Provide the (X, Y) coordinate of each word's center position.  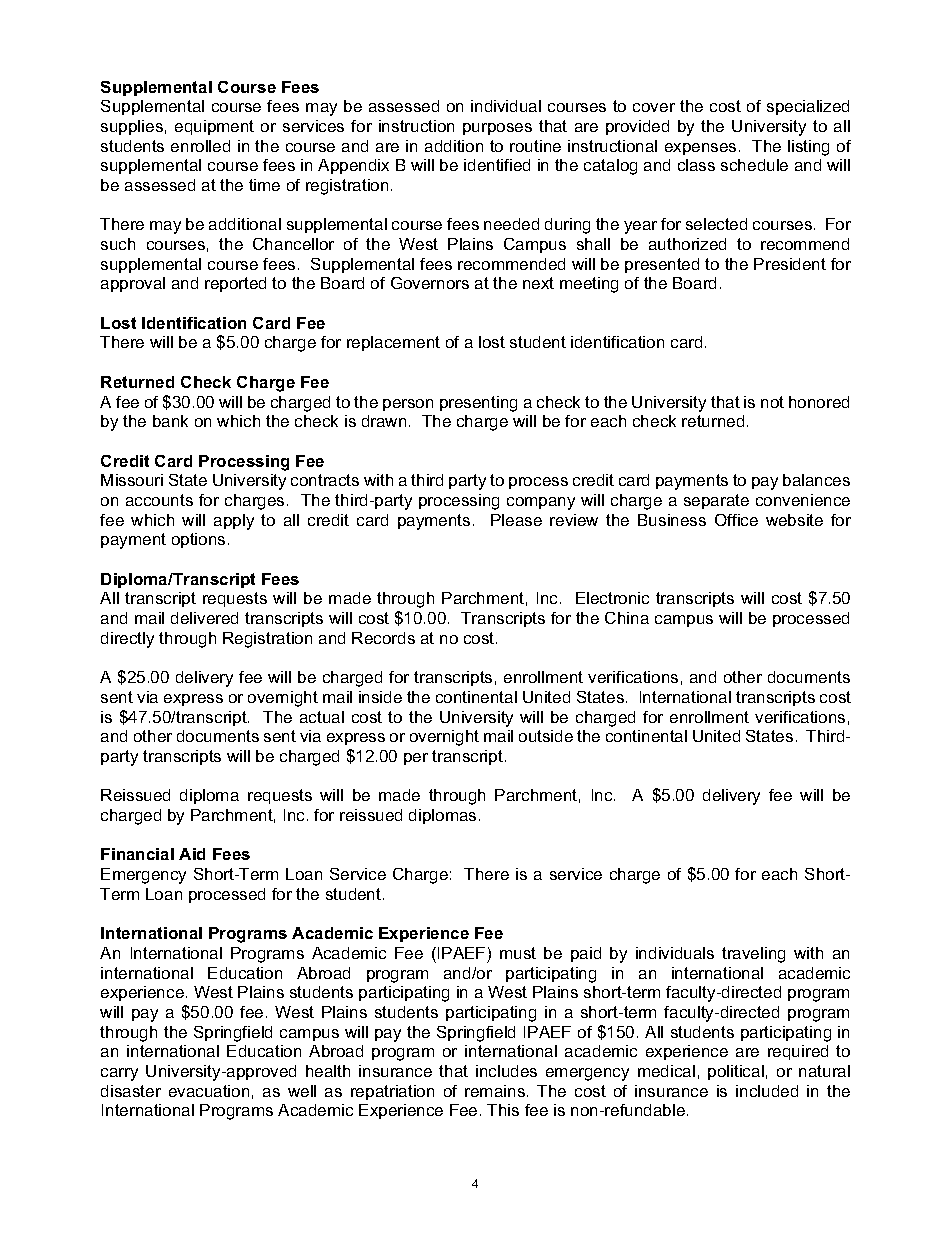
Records (383, 638)
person (408, 405)
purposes (497, 129)
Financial (137, 854)
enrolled (200, 146)
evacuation (209, 1091)
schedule (754, 165)
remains (495, 1091)
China (627, 618)
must (518, 953)
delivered (204, 618)
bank (170, 421)
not (772, 402)
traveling (753, 955)
